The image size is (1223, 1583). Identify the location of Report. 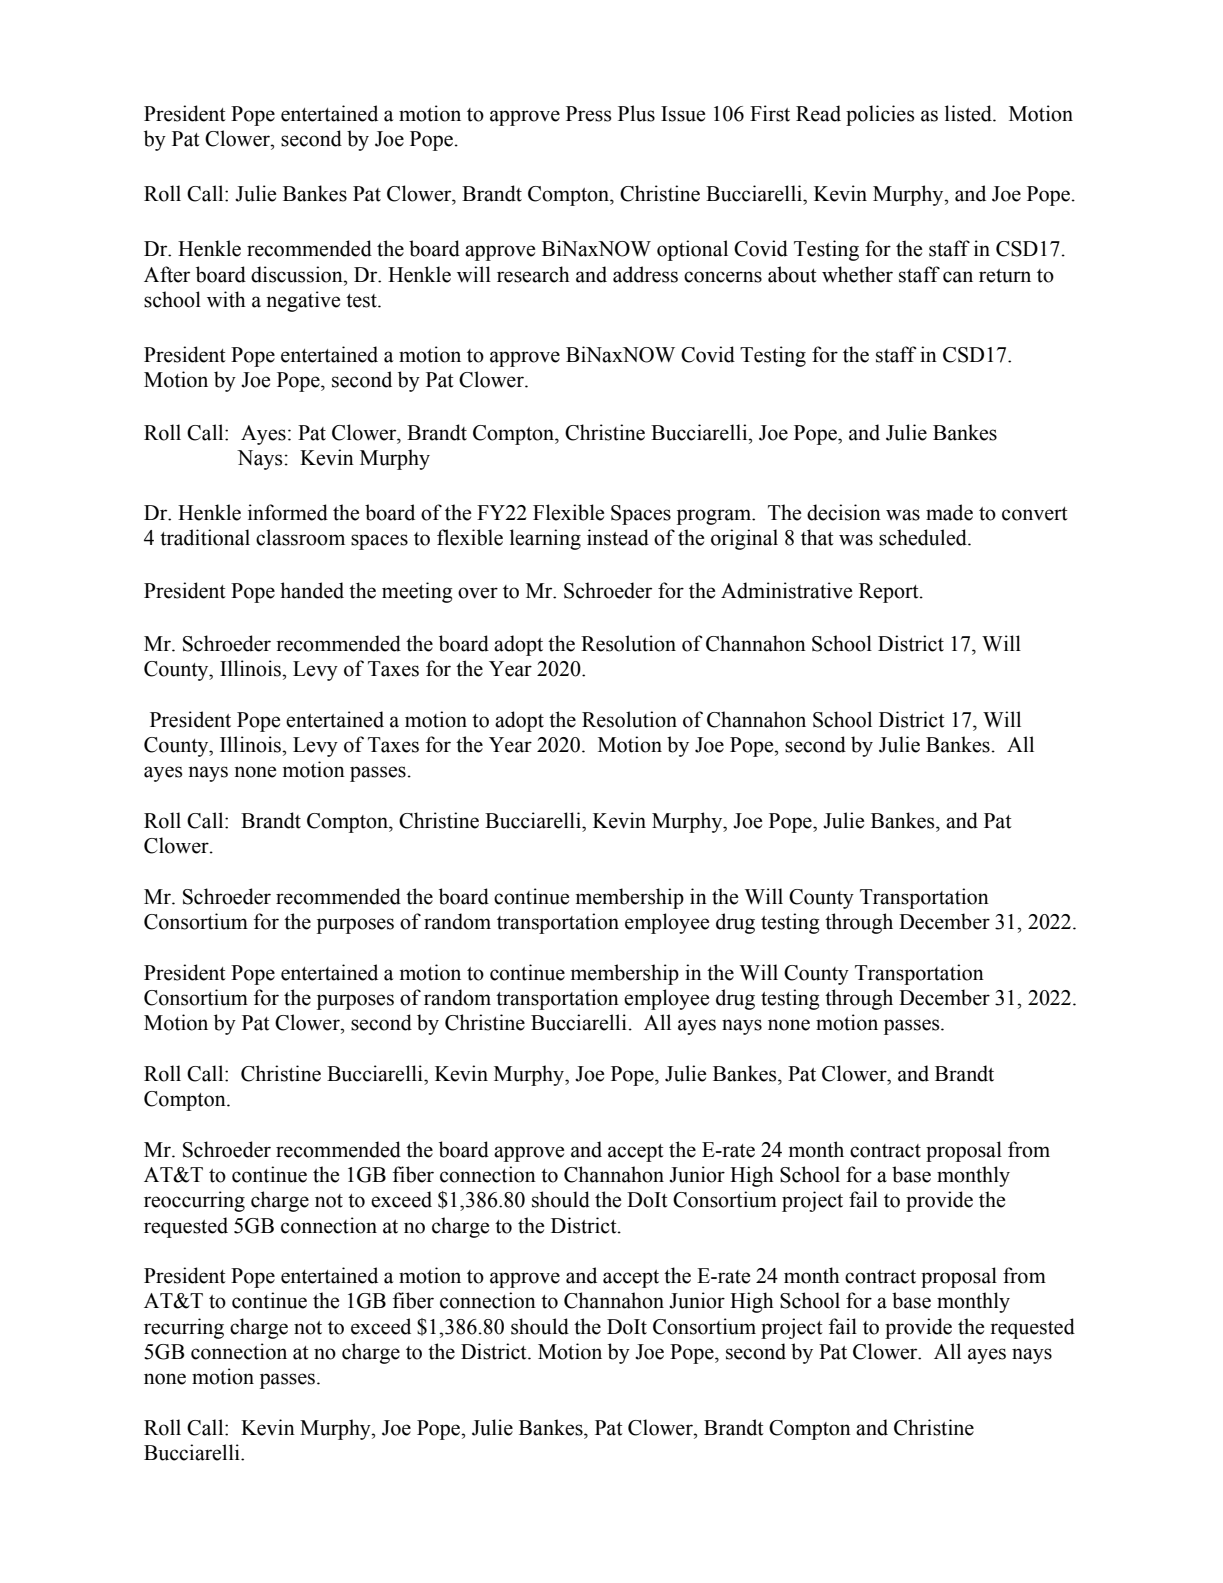
(890, 593).
